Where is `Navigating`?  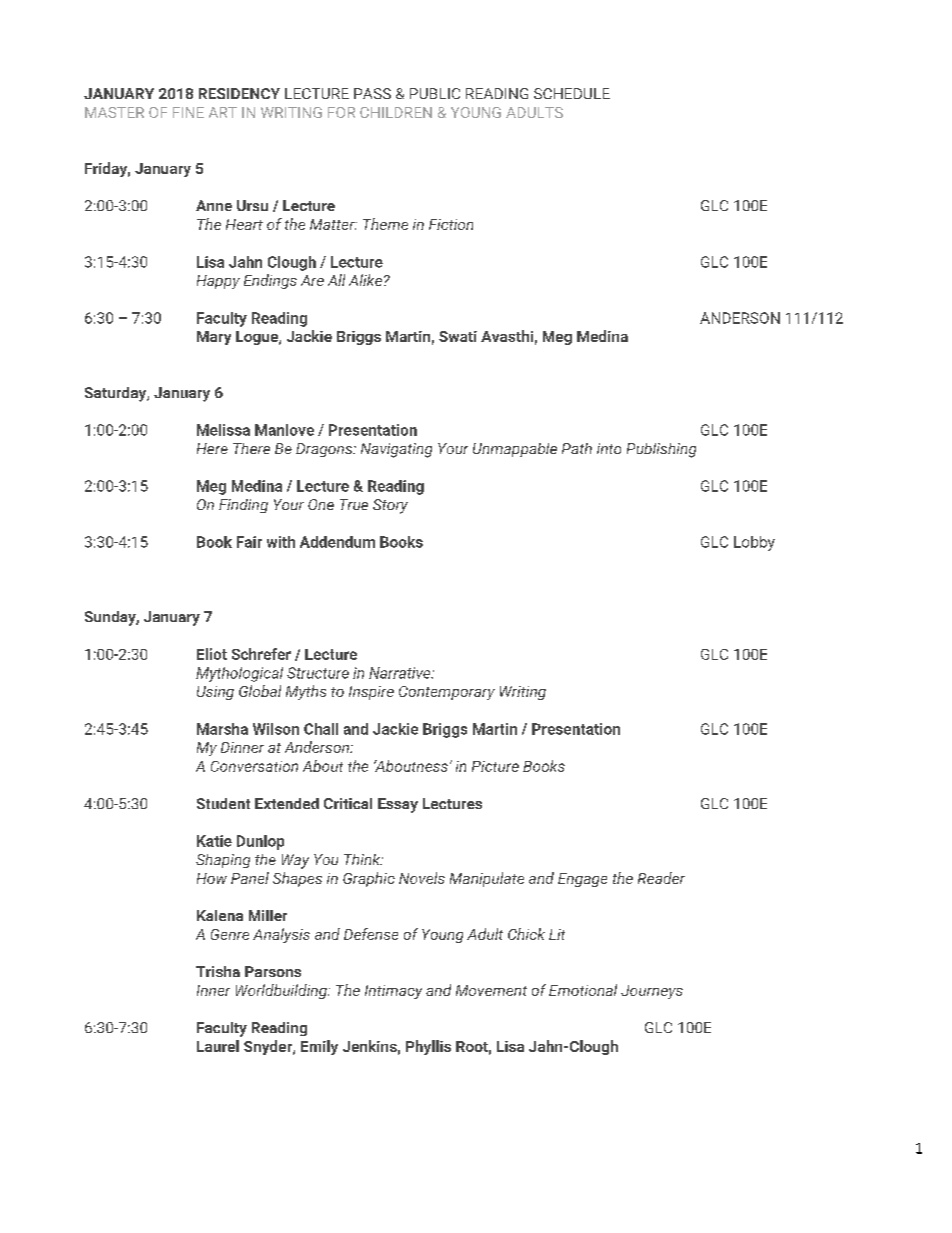
Navigating is located at coordinates (396, 450).
